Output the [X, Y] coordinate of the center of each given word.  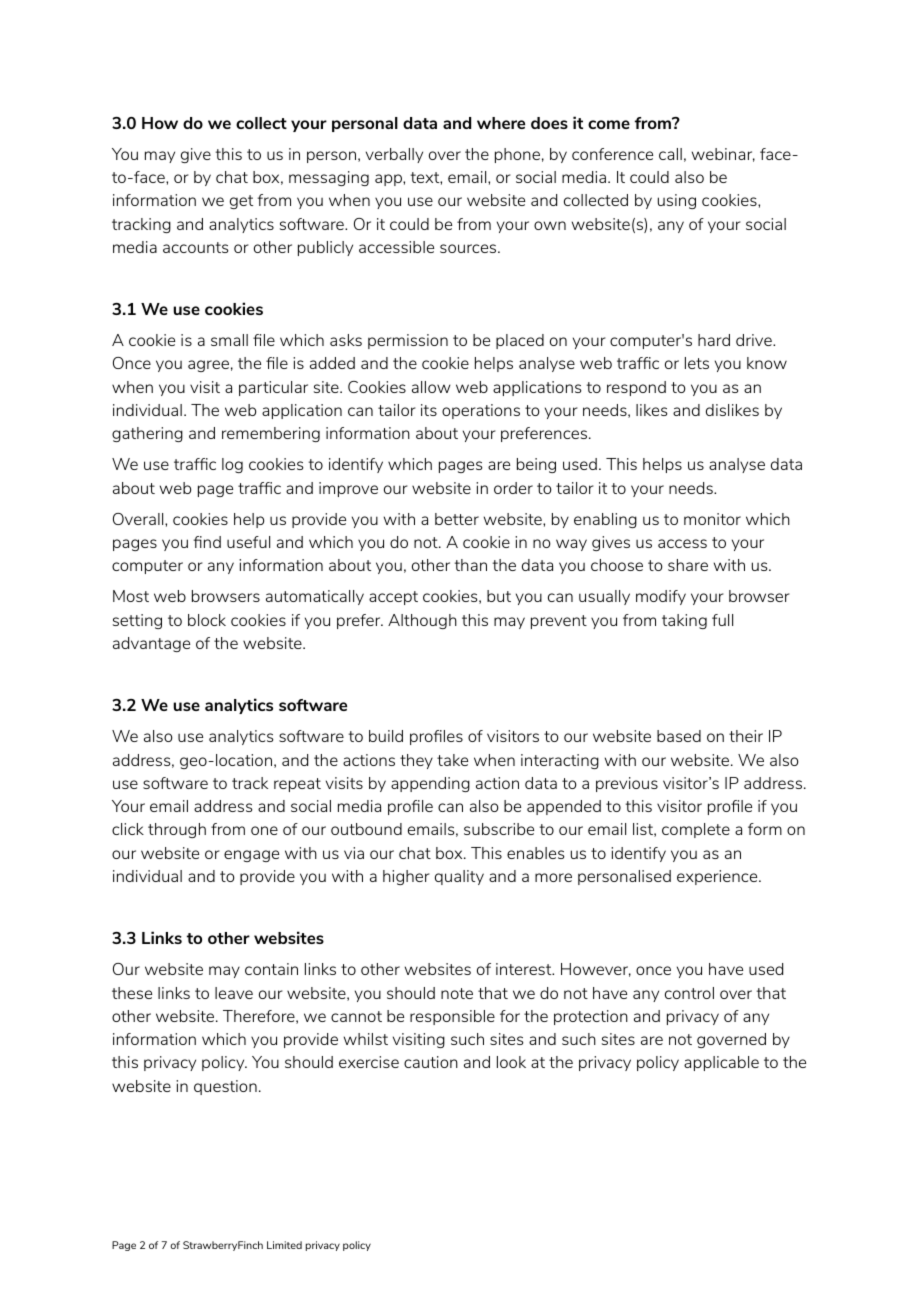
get [241, 202]
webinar [723, 155]
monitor [712, 519]
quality [459, 877]
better [457, 519]
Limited [284, 1245]
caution [431, 1062]
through [177, 830]
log [232, 465]
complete [696, 830]
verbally [394, 155]
